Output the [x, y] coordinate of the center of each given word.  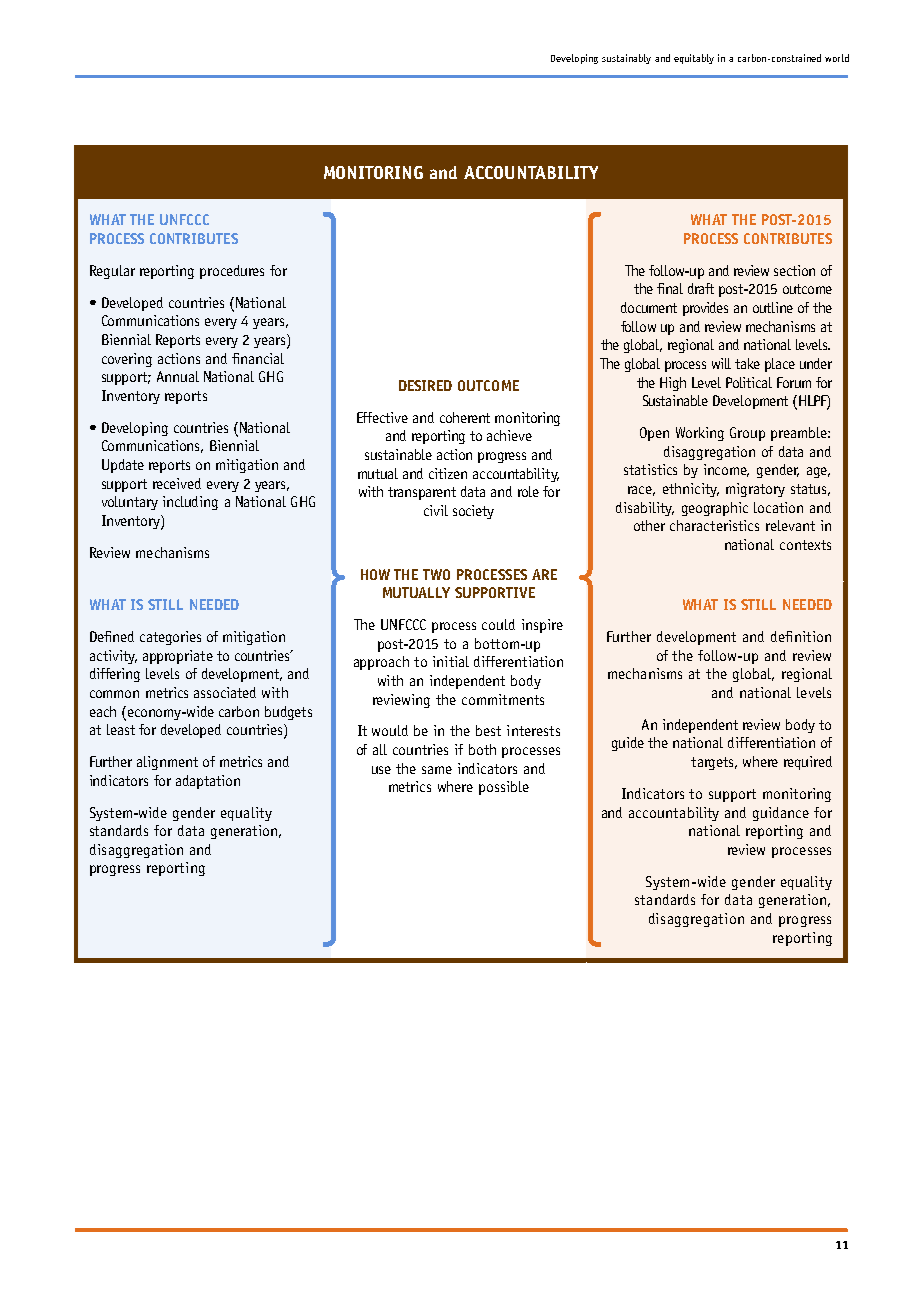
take [747, 363]
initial [451, 661]
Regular [112, 272]
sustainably [626, 59]
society [473, 512]
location [778, 507]
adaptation [208, 782]
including [190, 503]
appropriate [178, 657]
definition [801, 636]
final [670, 288]
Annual [178, 376]
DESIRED [425, 385]
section [794, 270]
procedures [232, 272]
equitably [694, 59]
